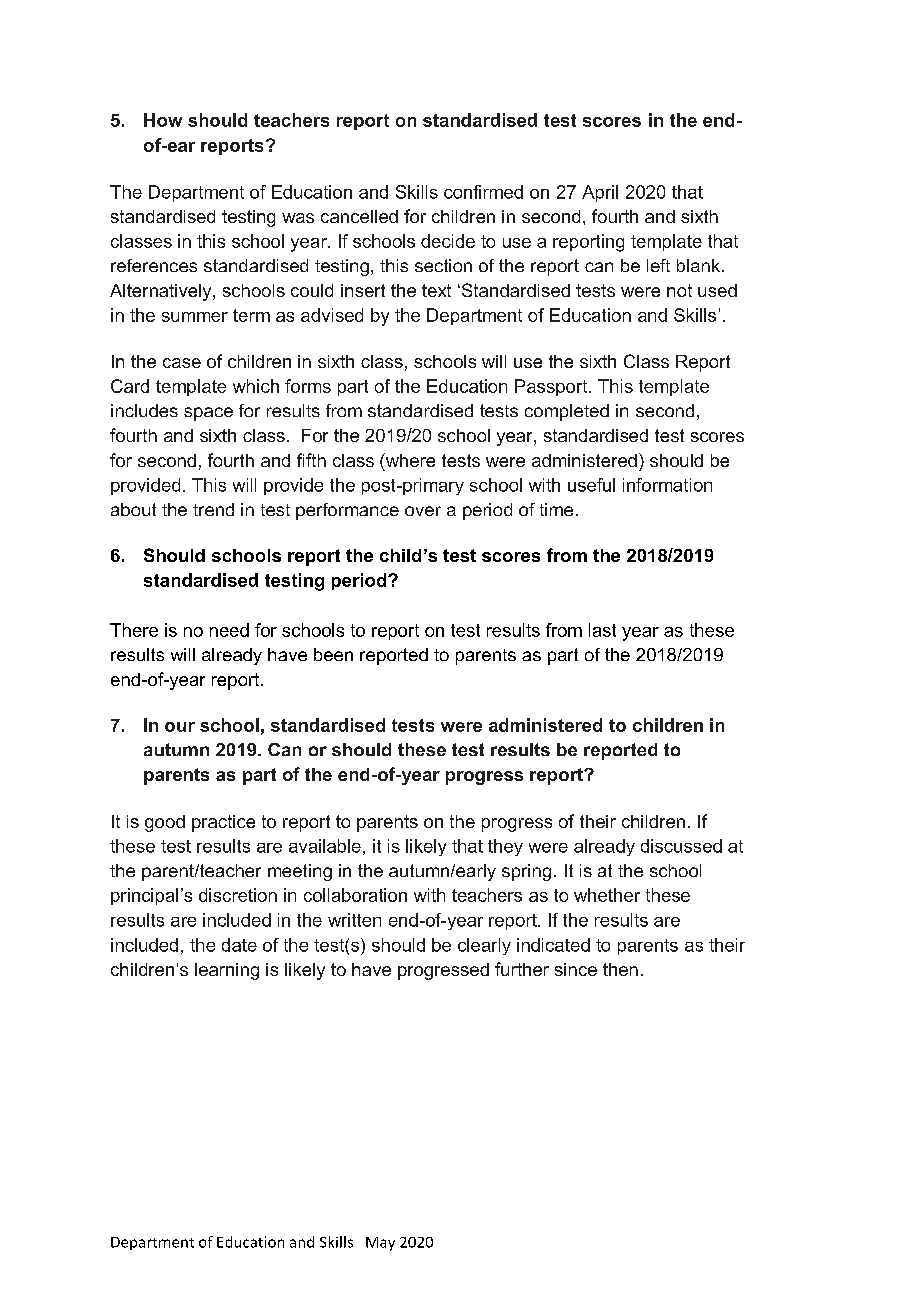 This page has width=924, height=1308. What do you see at coordinates (229, 630) in the page?
I see `need` at bounding box center [229, 630].
